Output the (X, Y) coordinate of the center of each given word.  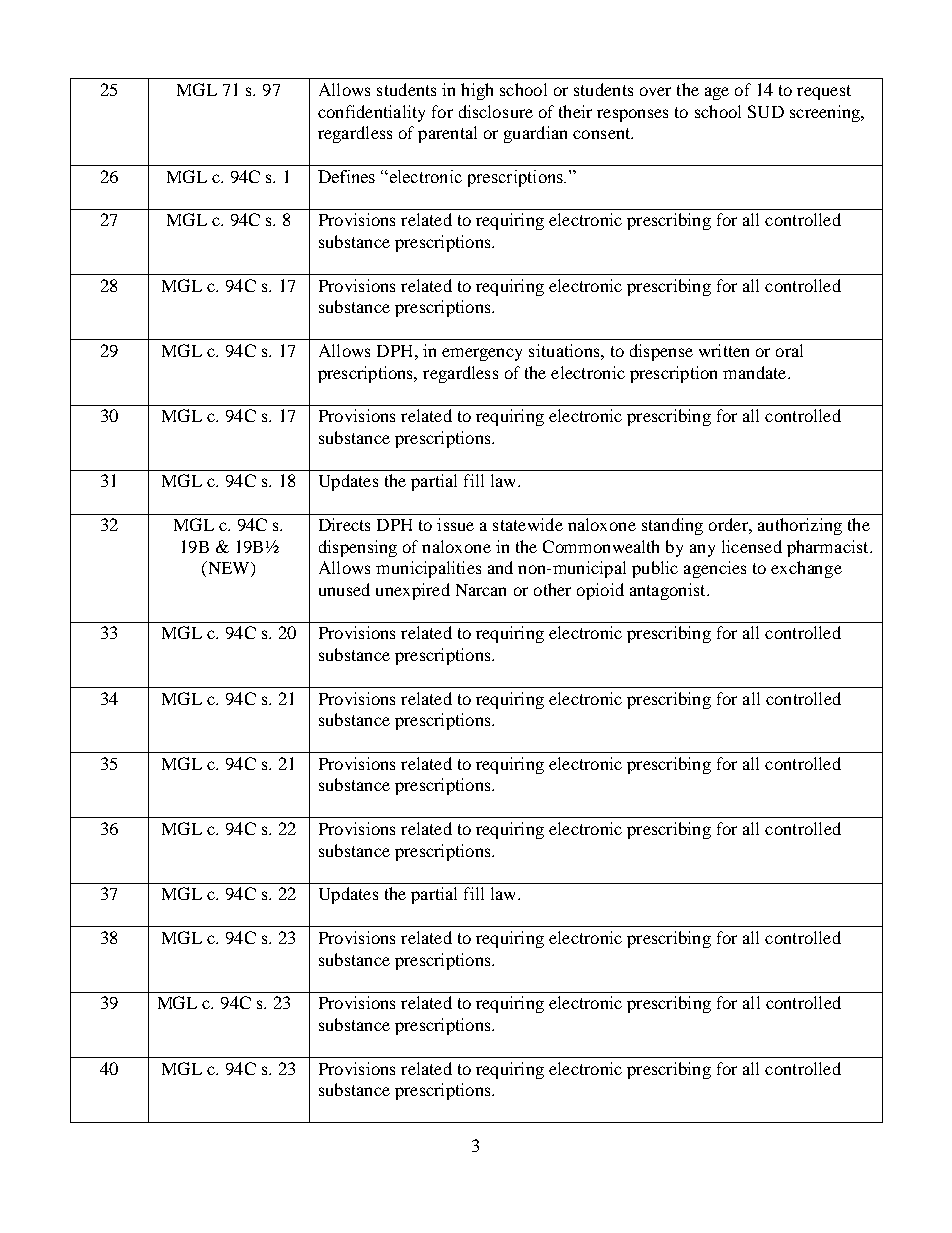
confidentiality (371, 113)
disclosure (496, 111)
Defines (346, 176)
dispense (661, 352)
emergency (482, 354)
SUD (766, 111)
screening (826, 113)
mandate (756, 372)
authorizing (800, 526)
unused (344, 589)
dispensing (358, 548)
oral (789, 350)
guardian (535, 134)
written (724, 350)
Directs (344, 524)
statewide (528, 524)
